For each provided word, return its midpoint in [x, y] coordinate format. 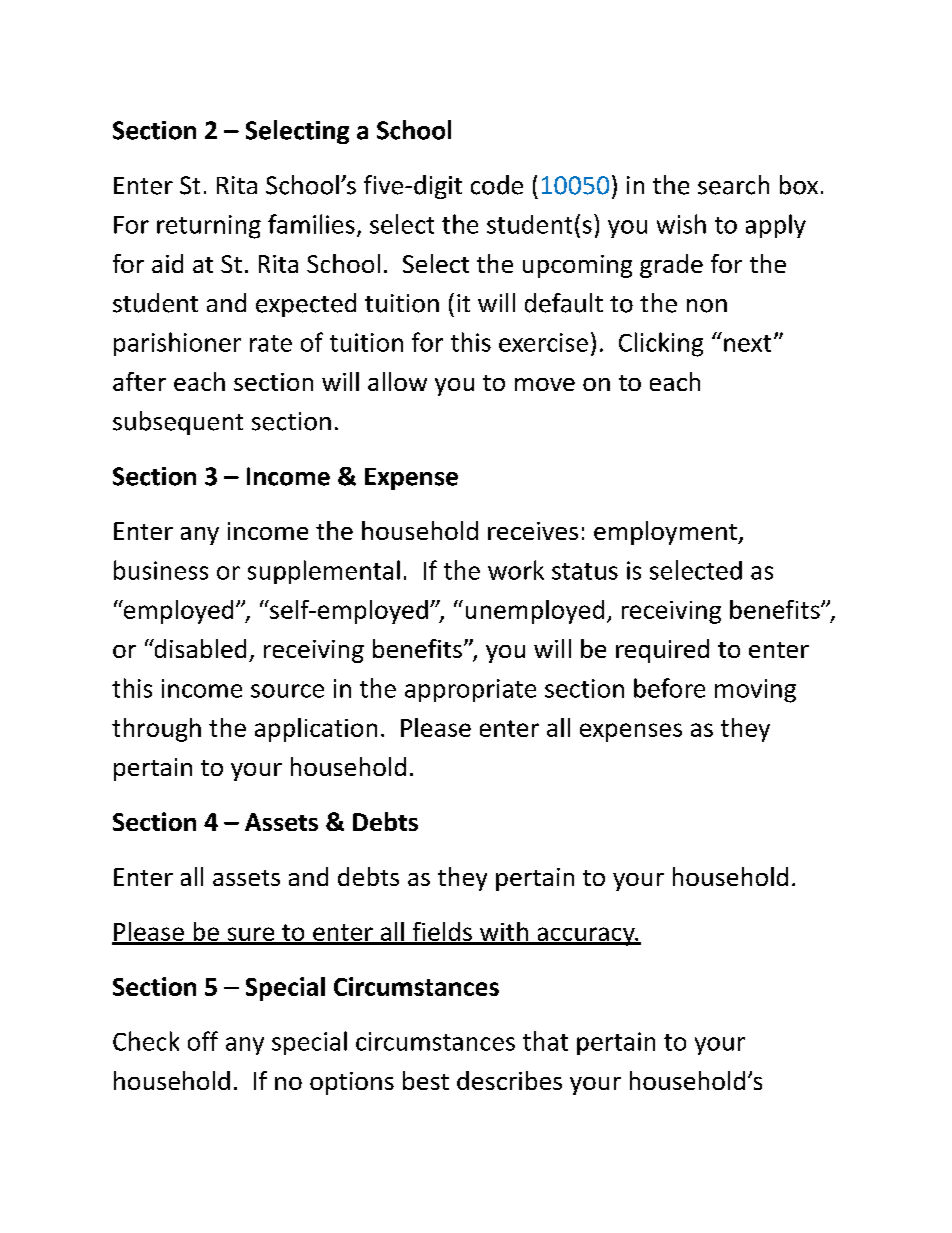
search [733, 185]
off [203, 1041]
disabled [199, 648]
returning [209, 227]
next [747, 343]
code [497, 185]
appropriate [470, 690]
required [662, 651]
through [156, 730]
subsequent [178, 423]
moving [755, 691]
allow [397, 381]
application [316, 730]
